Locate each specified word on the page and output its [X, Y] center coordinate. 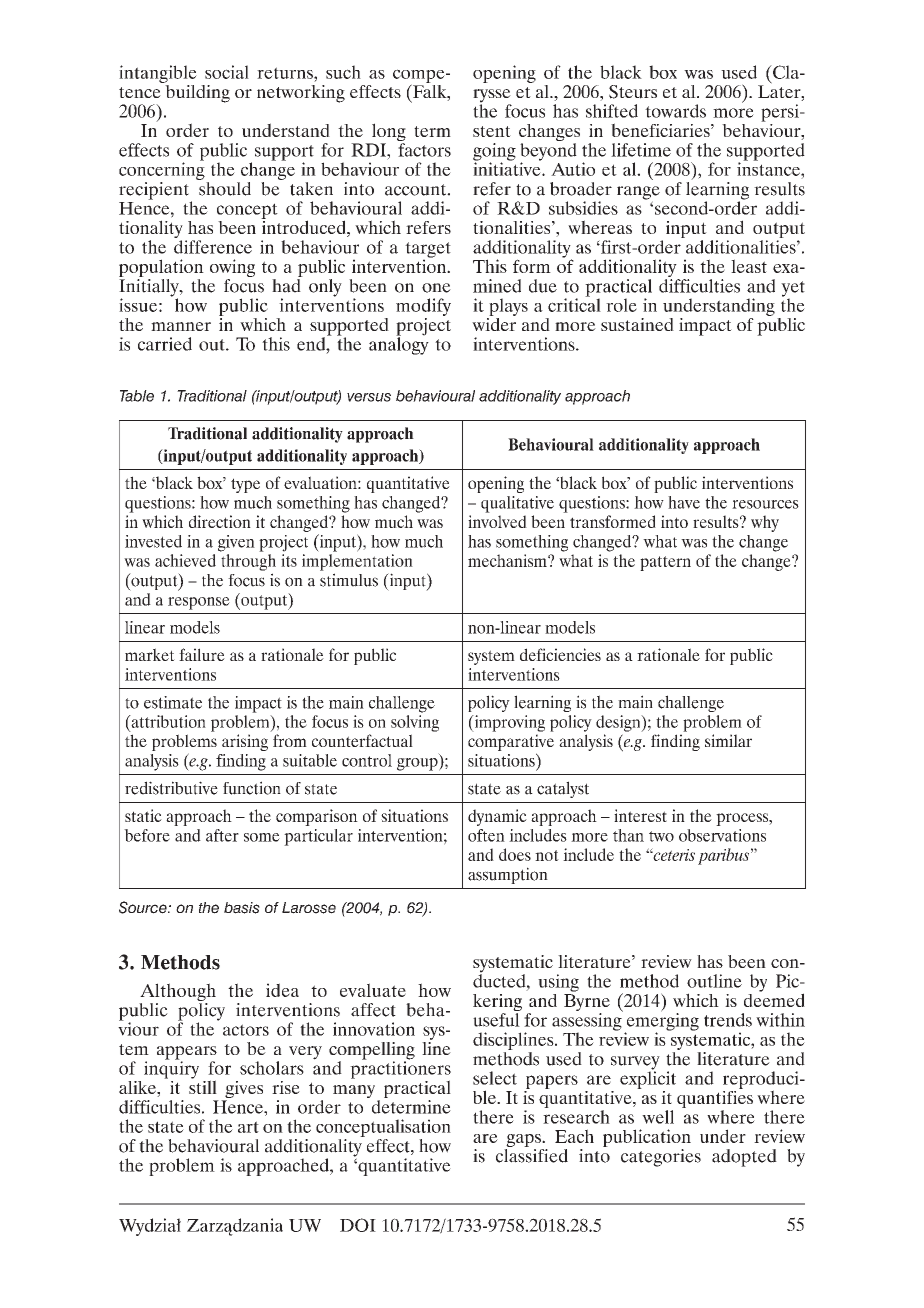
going [494, 153]
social [227, 72]
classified [532, 1156]
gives [243, 1091]
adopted [744, 1158]
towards [675, 111]
